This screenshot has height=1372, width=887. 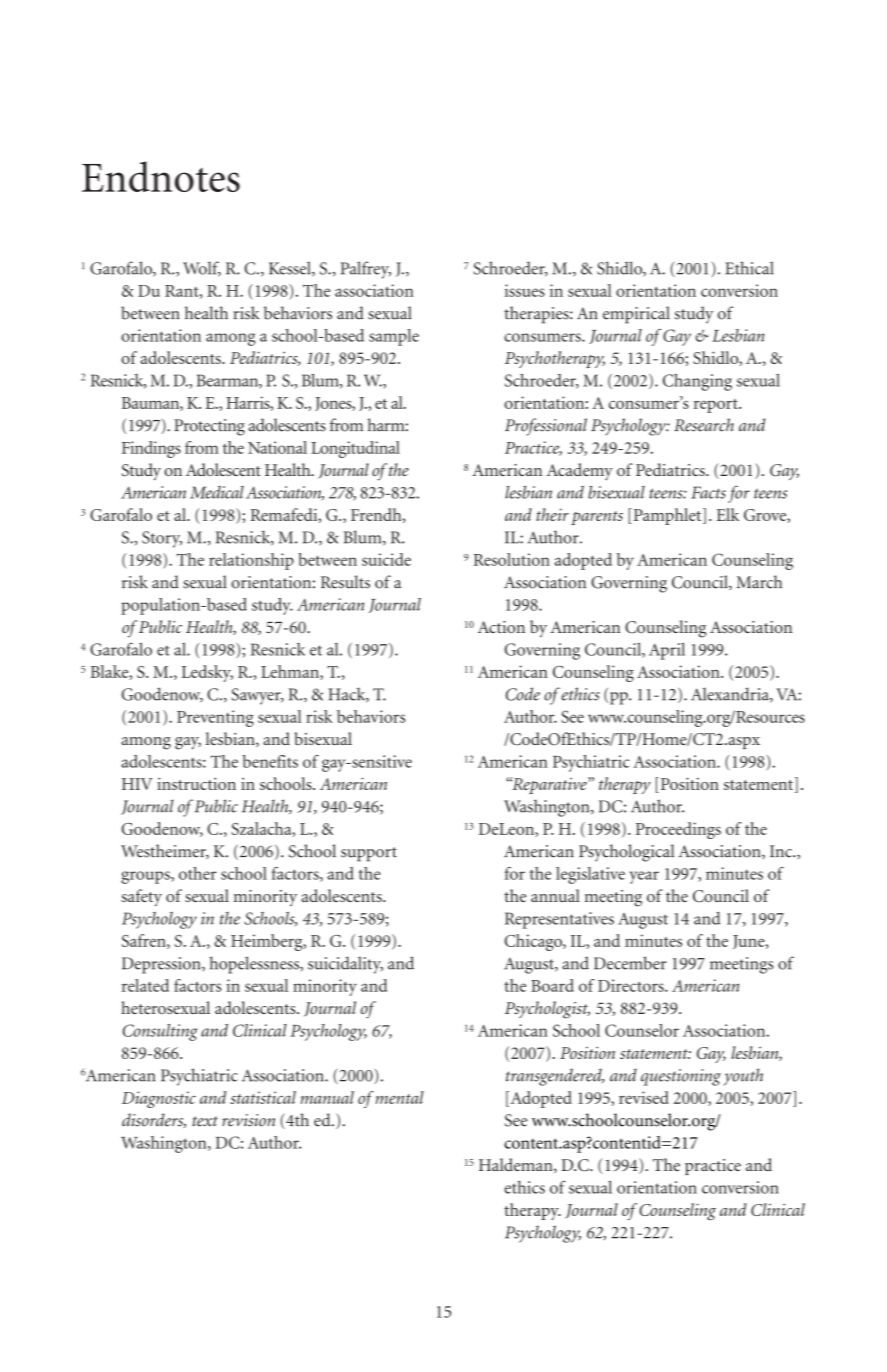 I want to click on Action, so click(x=501, y=627).
